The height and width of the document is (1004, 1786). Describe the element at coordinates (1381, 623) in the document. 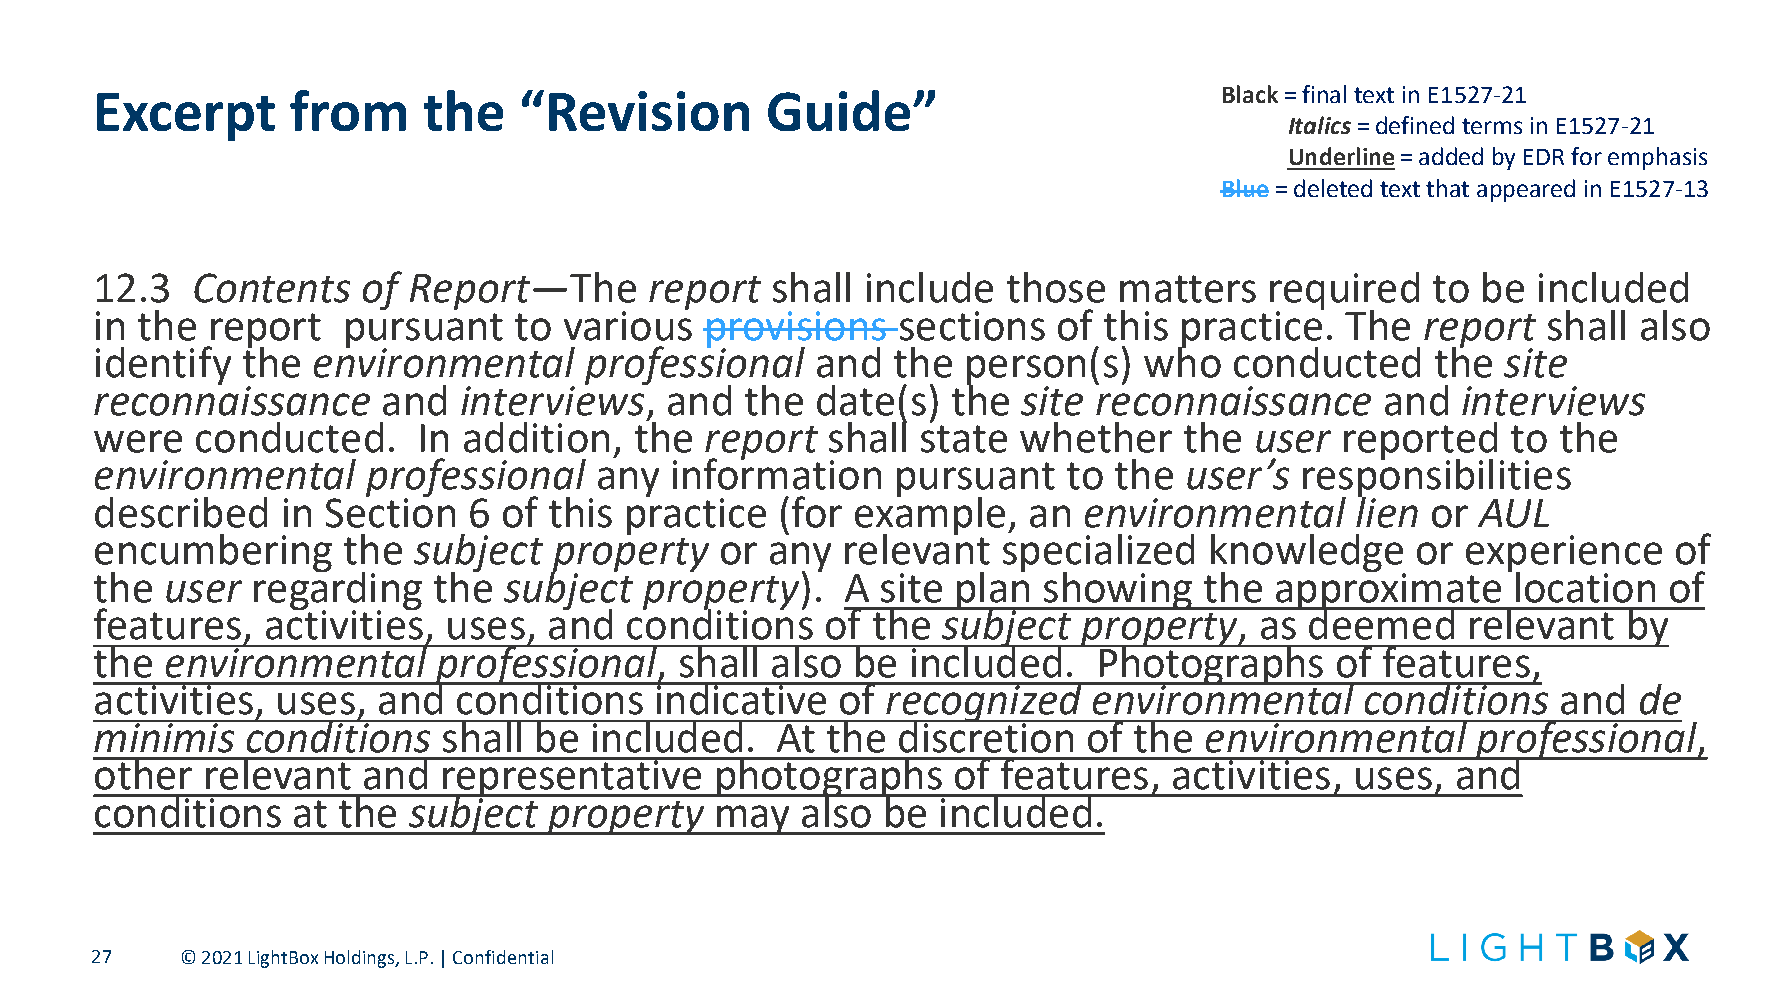

I see `deemed` at that location.
